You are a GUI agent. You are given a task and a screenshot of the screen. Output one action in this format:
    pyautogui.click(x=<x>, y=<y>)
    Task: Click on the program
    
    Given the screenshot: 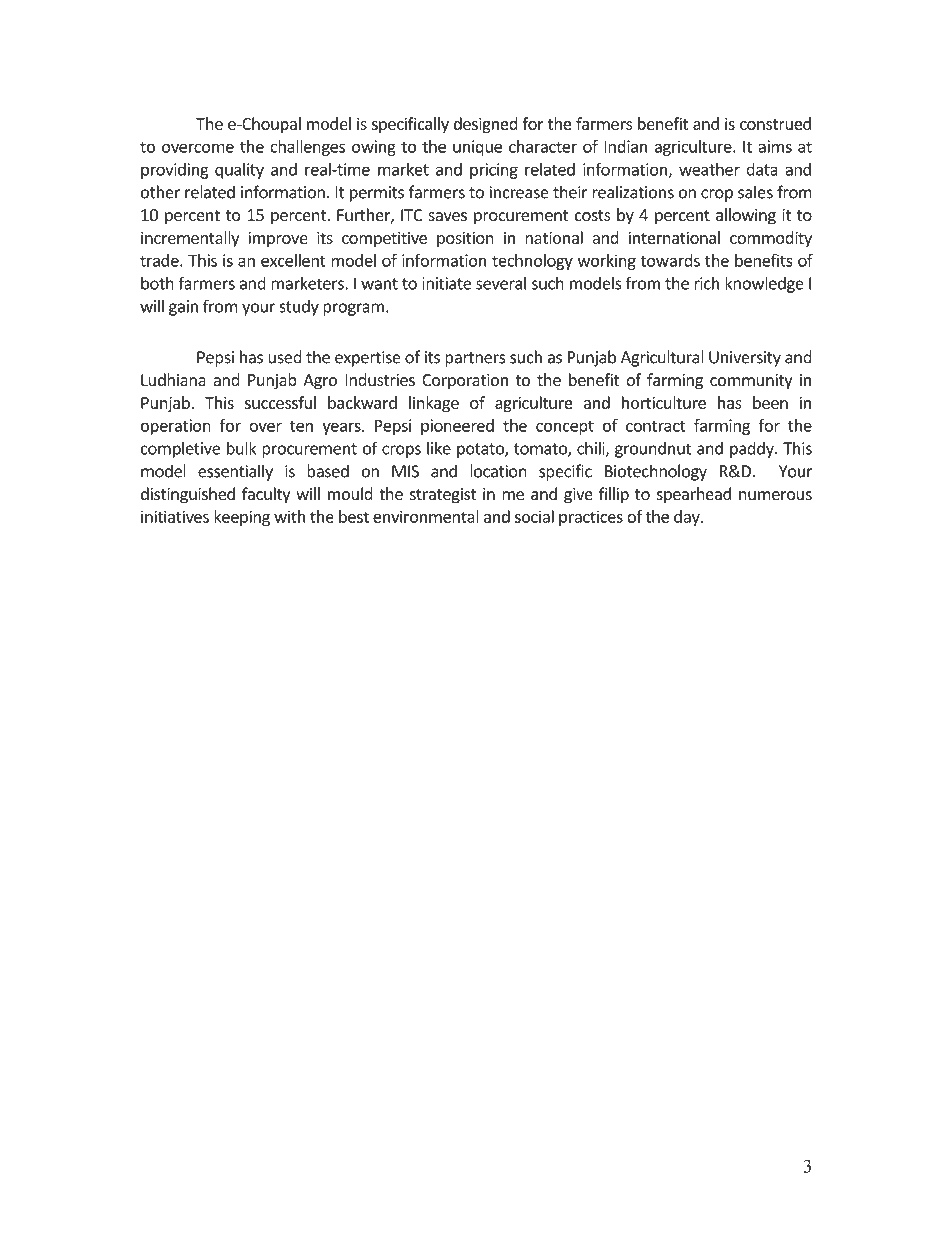 What is the action you would take?
    pyautogui.click(x=353, y=309)
